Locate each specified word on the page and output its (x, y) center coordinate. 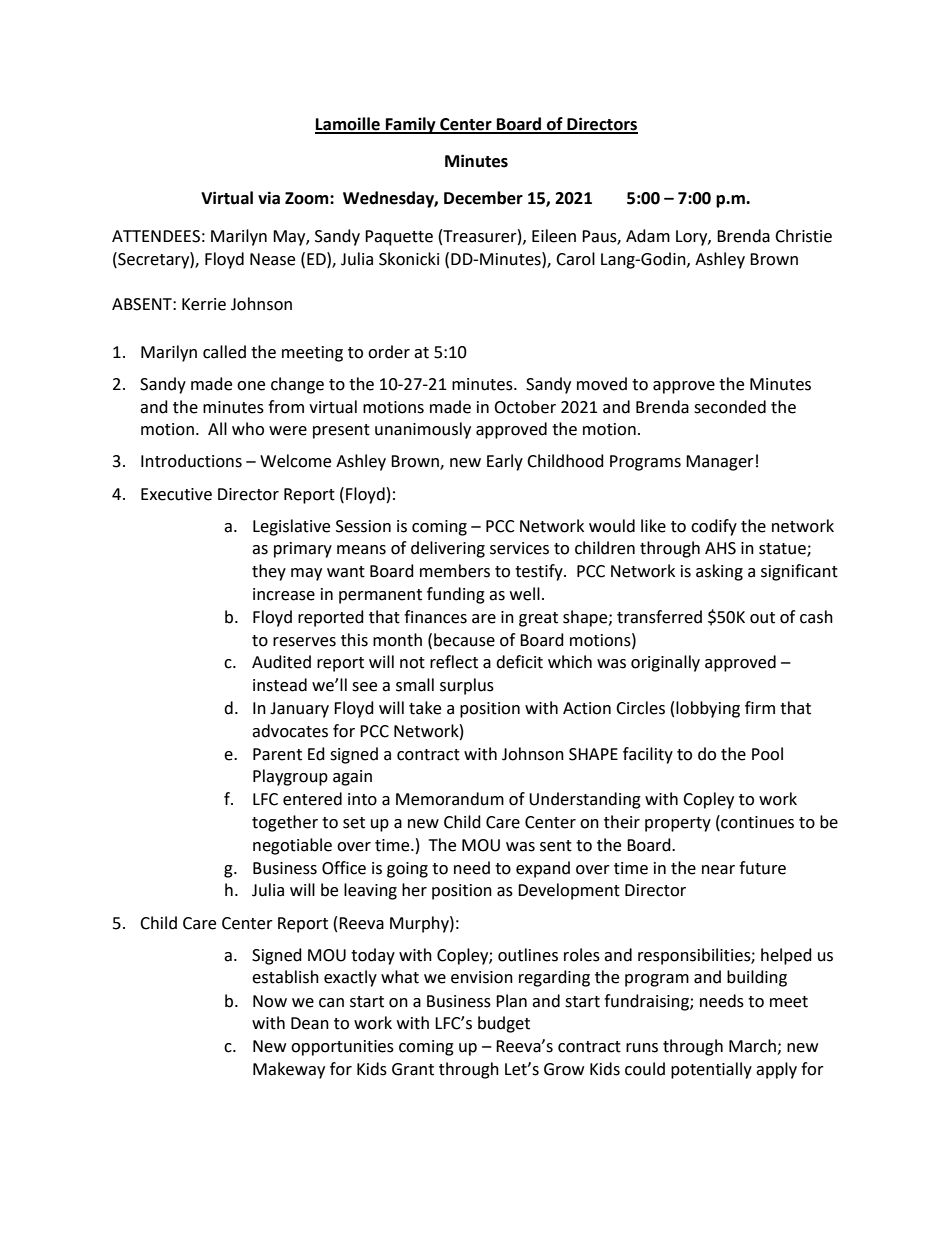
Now (270, 1001)
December (483, 198)
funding (456, 595)
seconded (730, 407)
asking (719, 572)
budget (504, 1024)
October (525, 407)
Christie (803, 236)
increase (284, 594)
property (678, 824)
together (285, 823)
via (269, 198)
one (251, 386)
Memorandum (450, 799)
